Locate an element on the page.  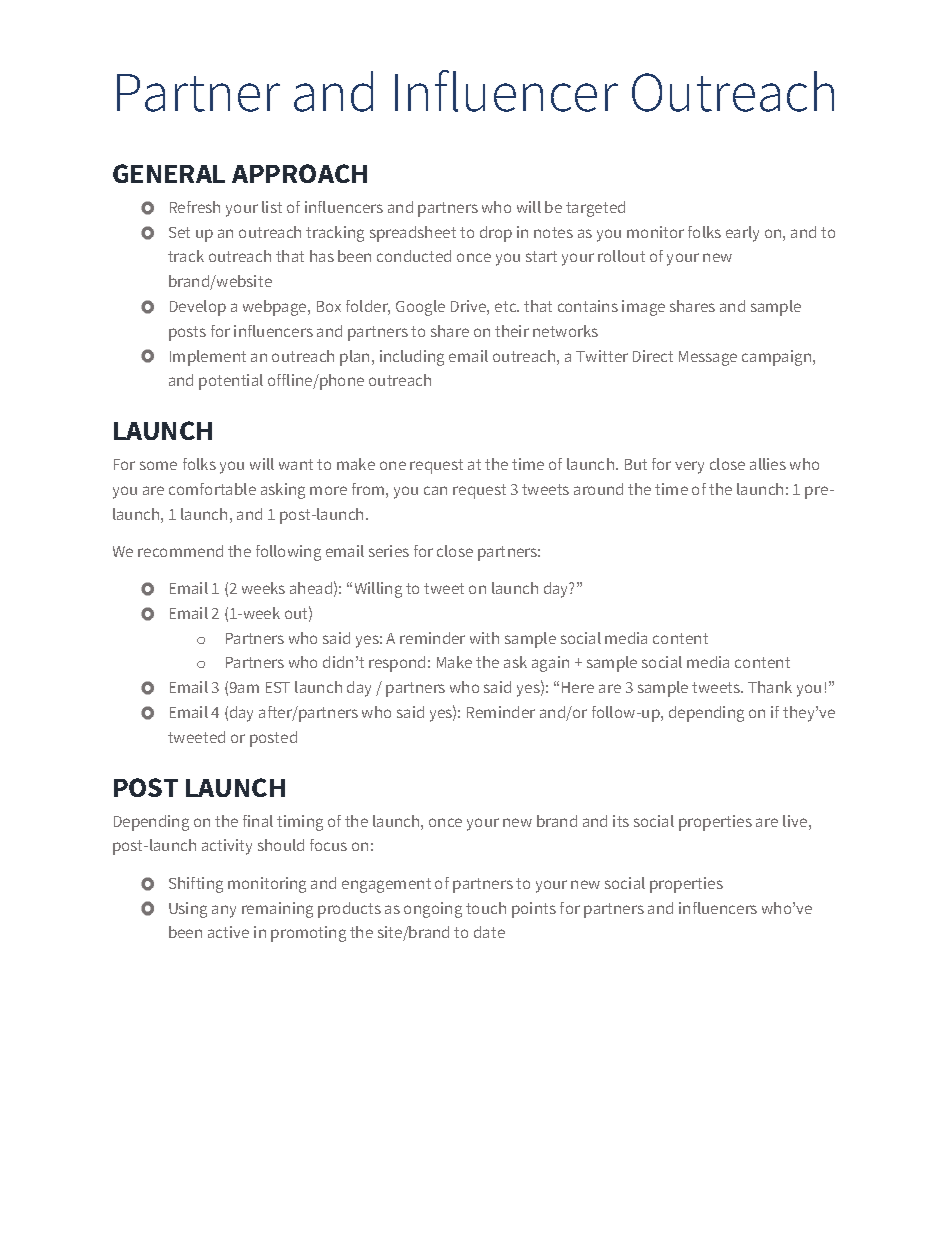
drop is located at coordinates (496, 234).
